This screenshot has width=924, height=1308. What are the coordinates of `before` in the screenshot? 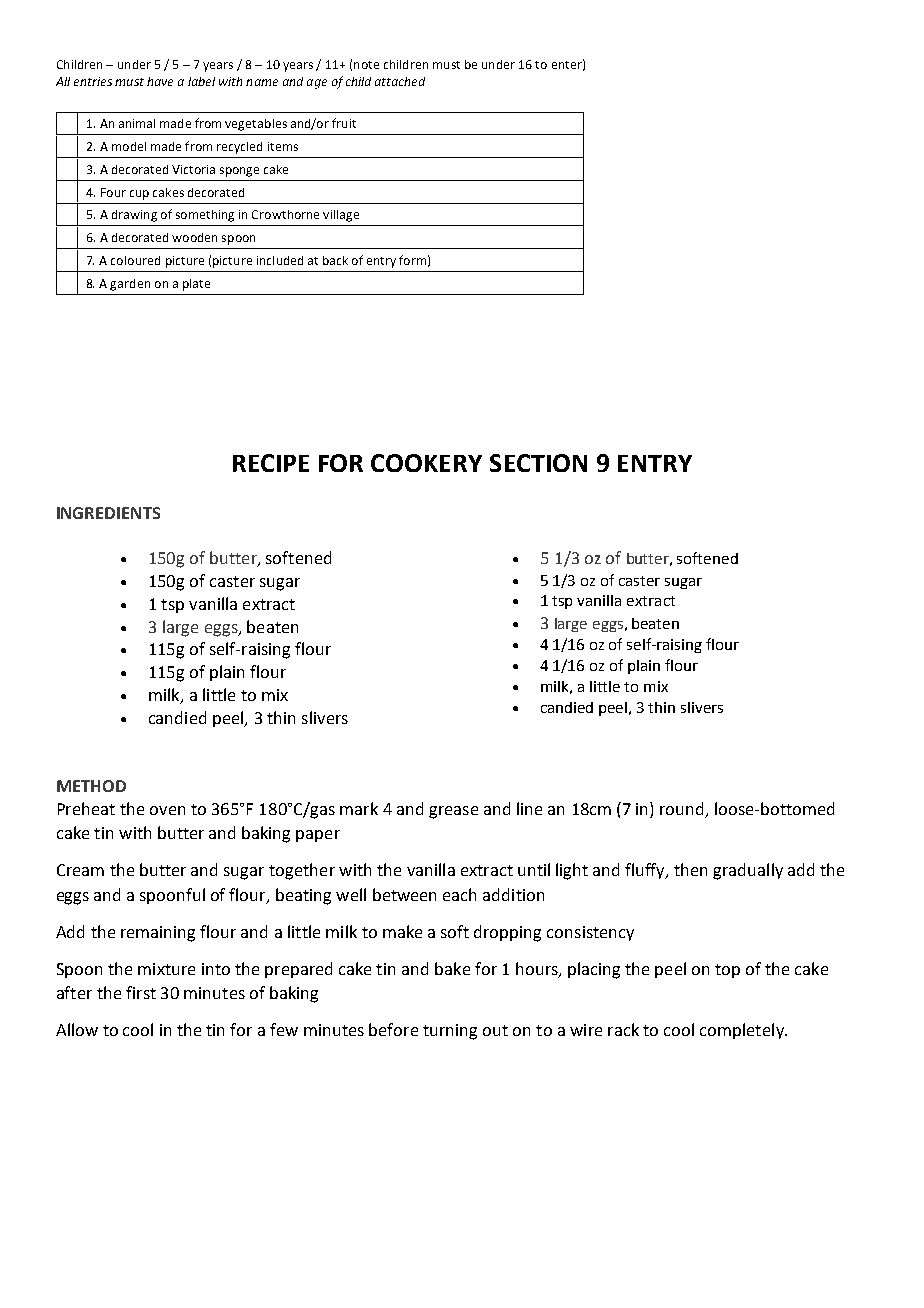 It's located at (393, 1029).
